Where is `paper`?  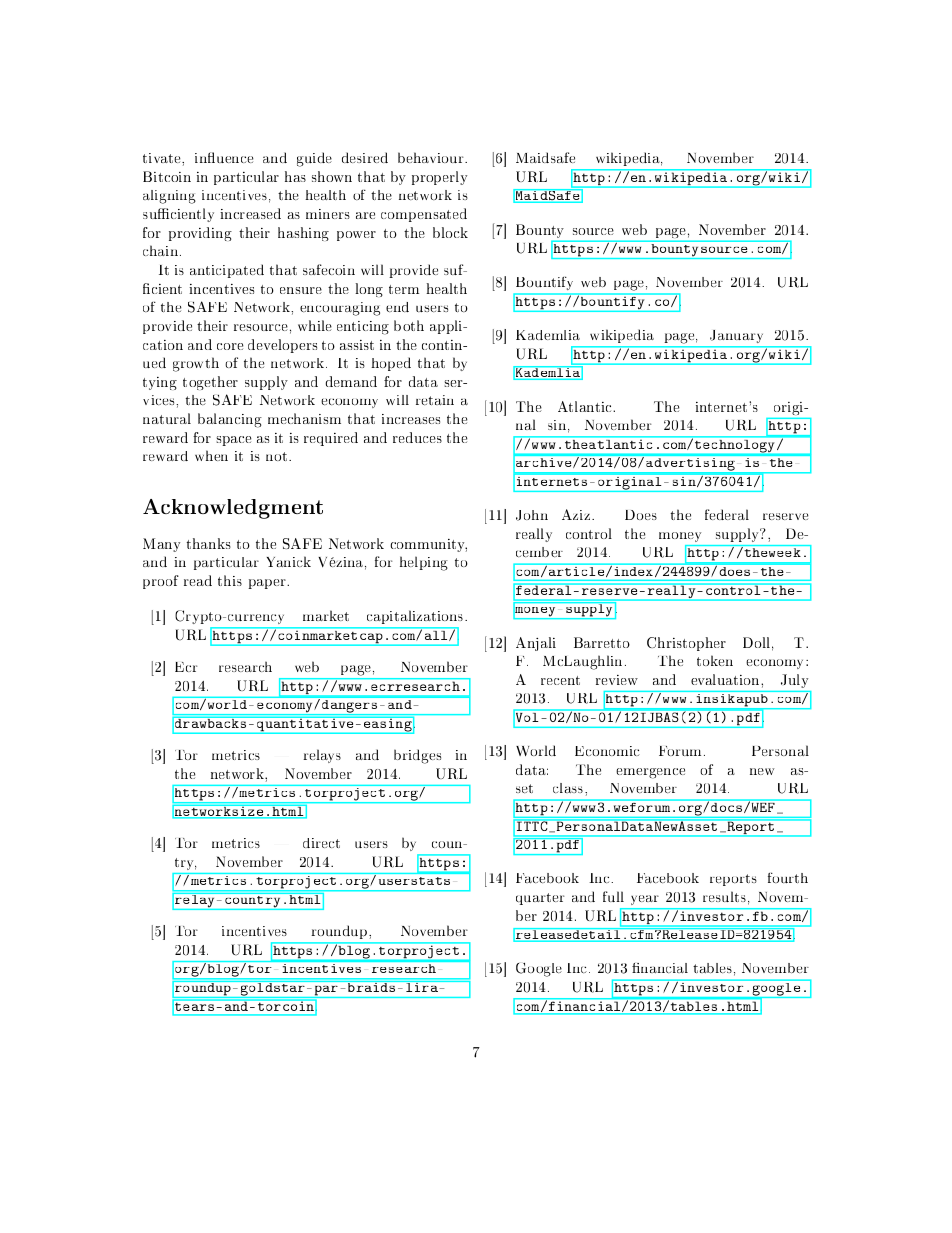 paper is located at coordinates (268, 584).
